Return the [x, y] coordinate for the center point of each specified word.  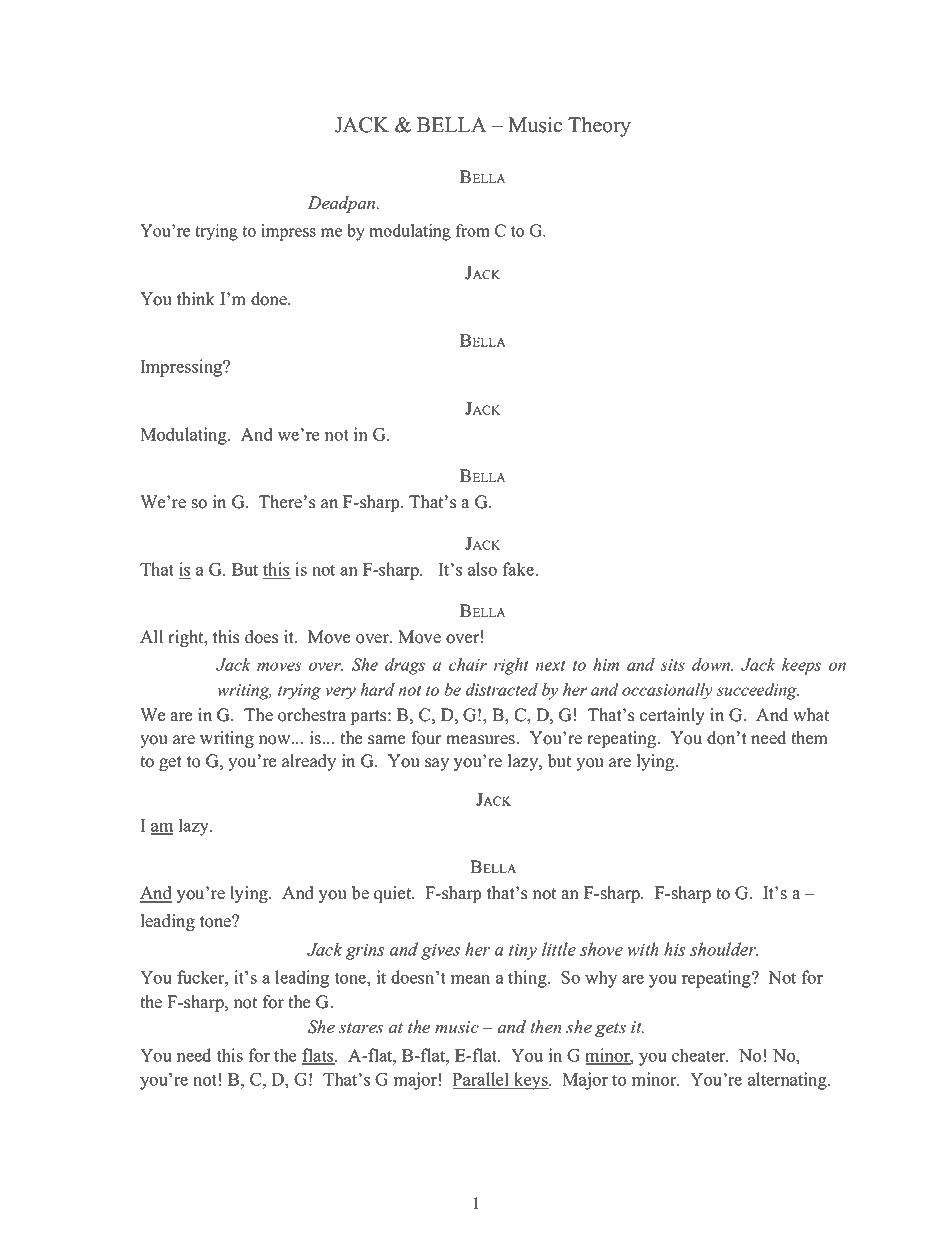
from [473, 230]
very [340, 693]
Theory [599, 127]
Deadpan [343, 204]
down [712, 664]
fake [520, 569]
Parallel [481, 1080]
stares [361, 1028]
